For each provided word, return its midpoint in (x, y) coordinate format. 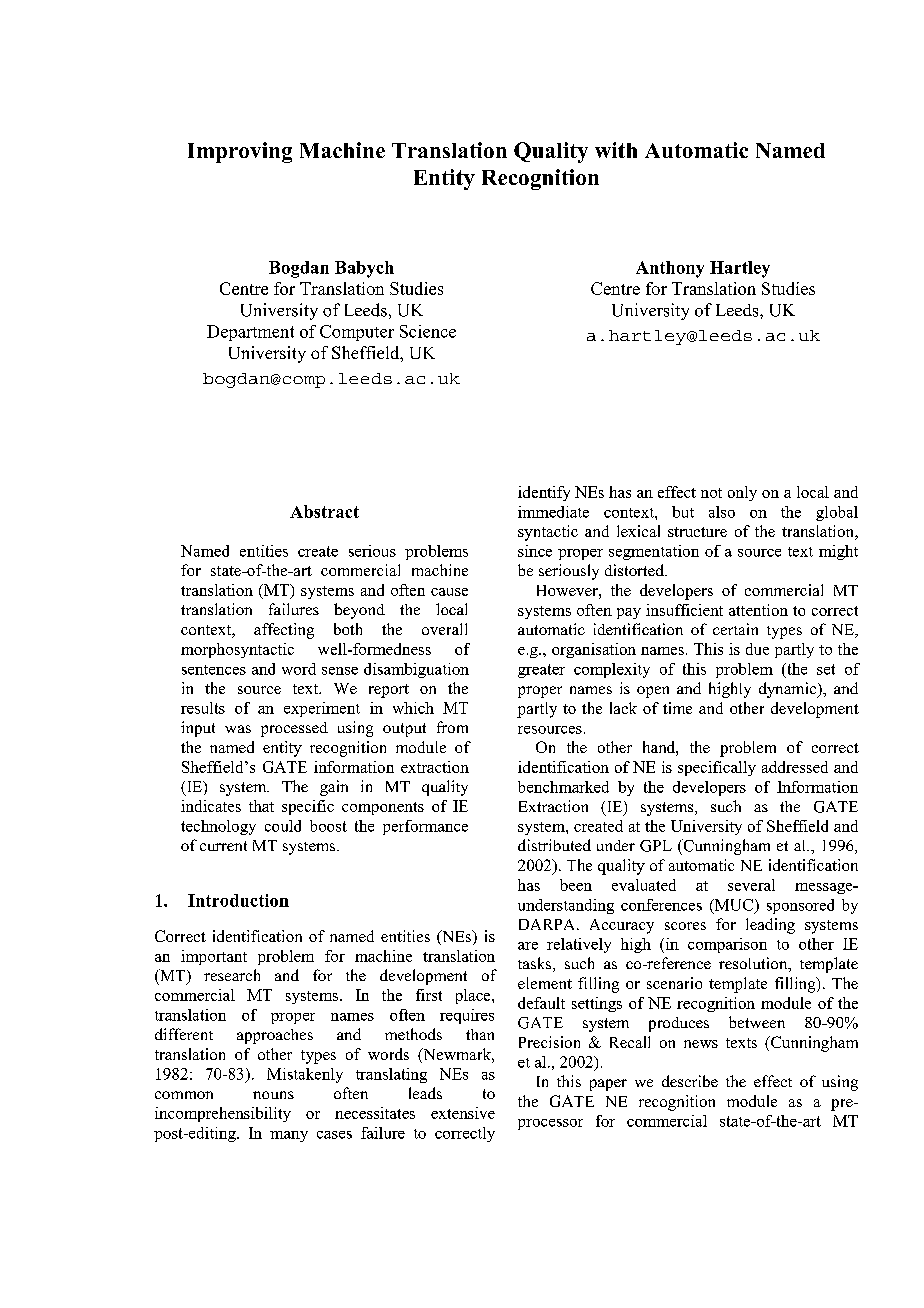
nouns (273, 1095)
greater (541, 671)
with (616, 150)
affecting (284, 631)
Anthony (670, 269)
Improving (240, 152)
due (757, 649)
